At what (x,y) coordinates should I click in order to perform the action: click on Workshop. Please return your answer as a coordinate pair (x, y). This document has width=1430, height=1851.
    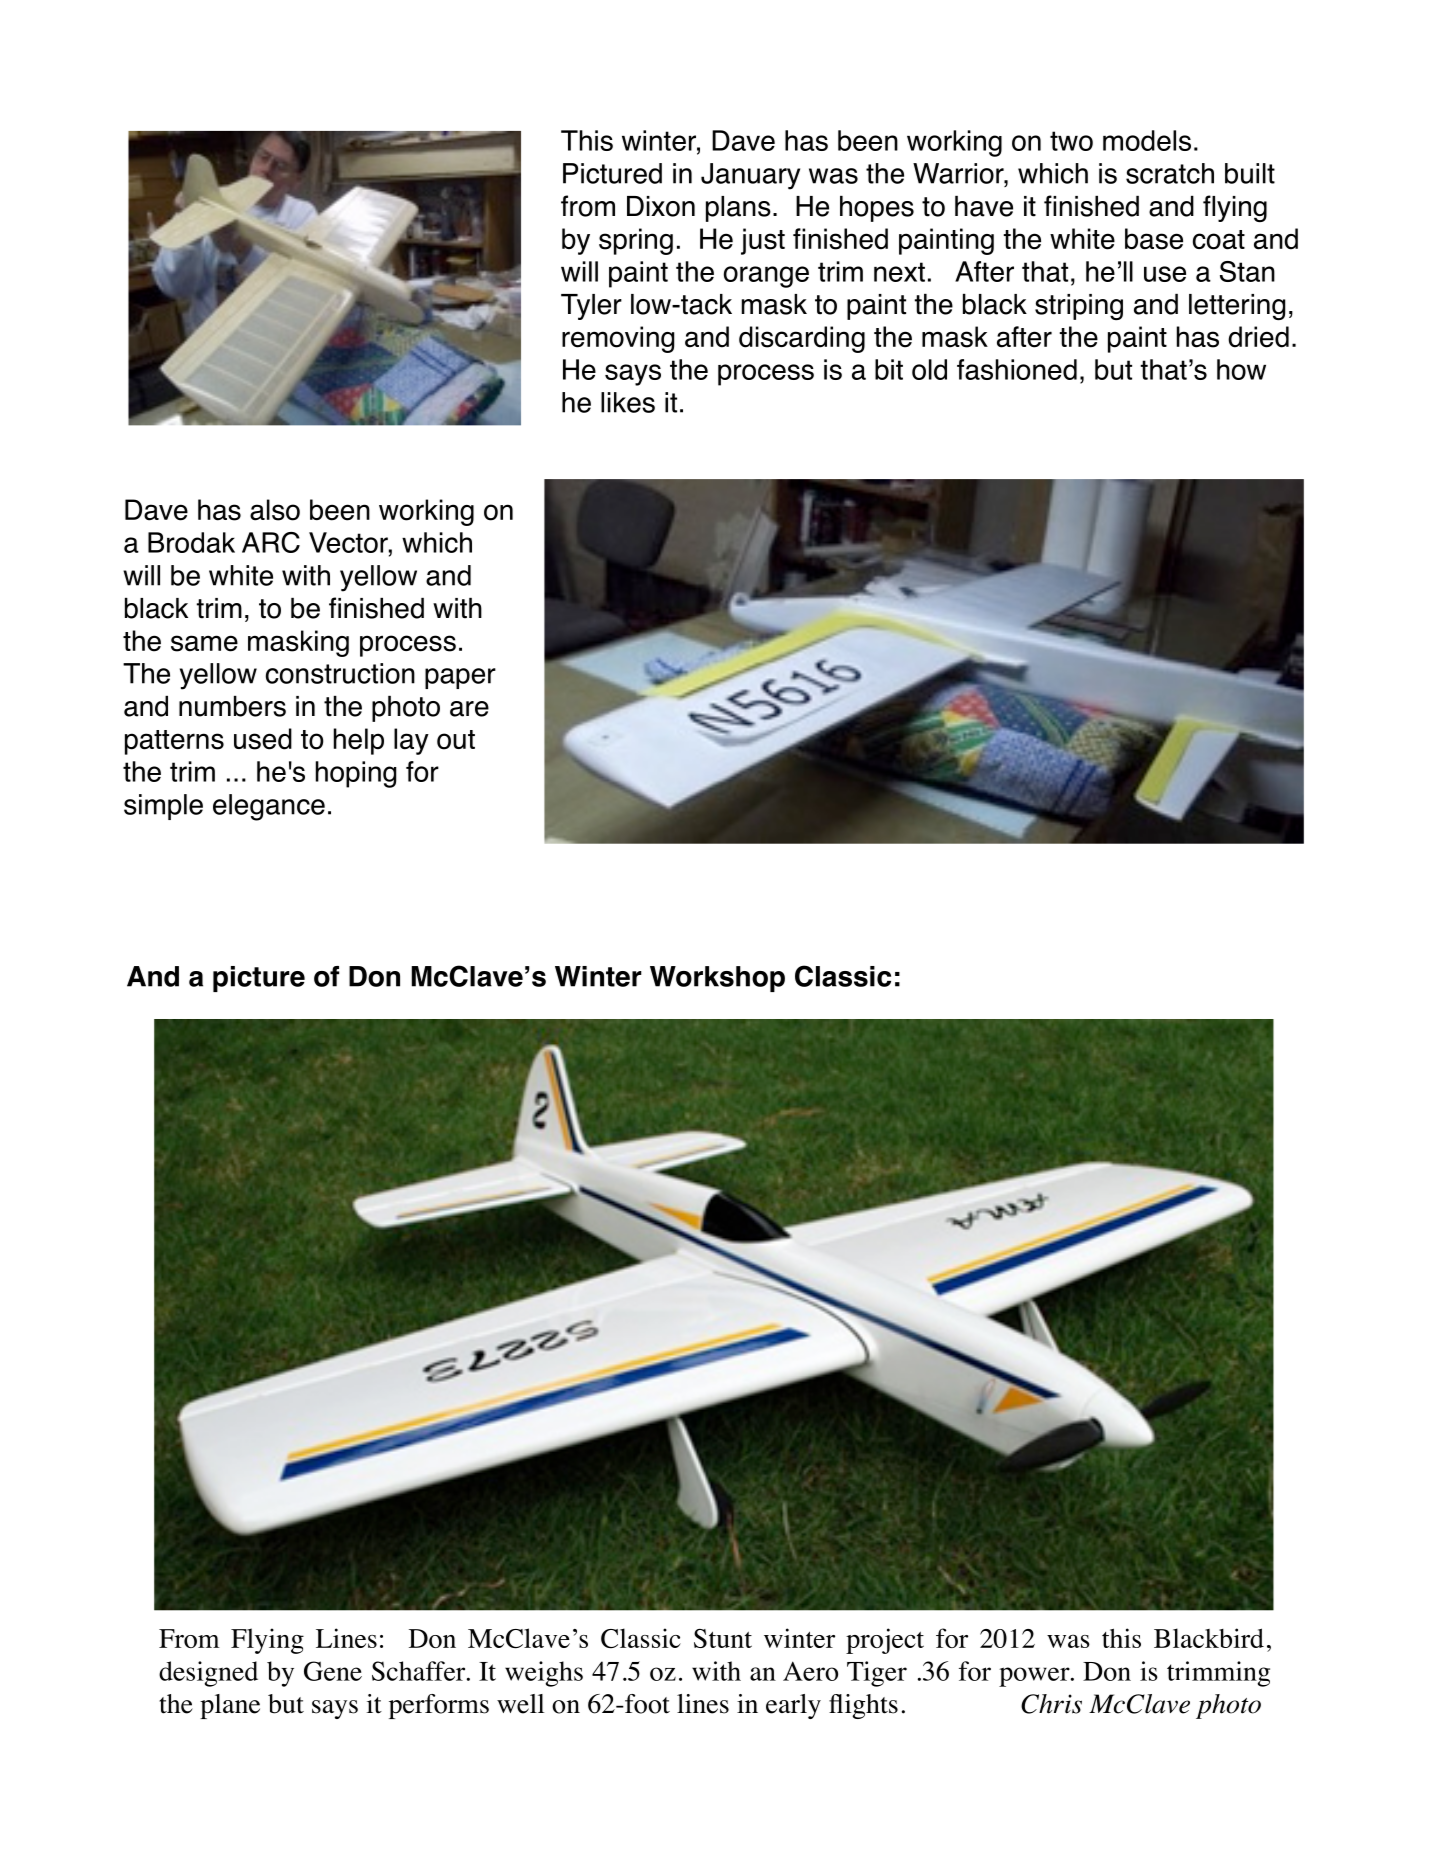
    Looking at the image, I should click on (717, 979).
